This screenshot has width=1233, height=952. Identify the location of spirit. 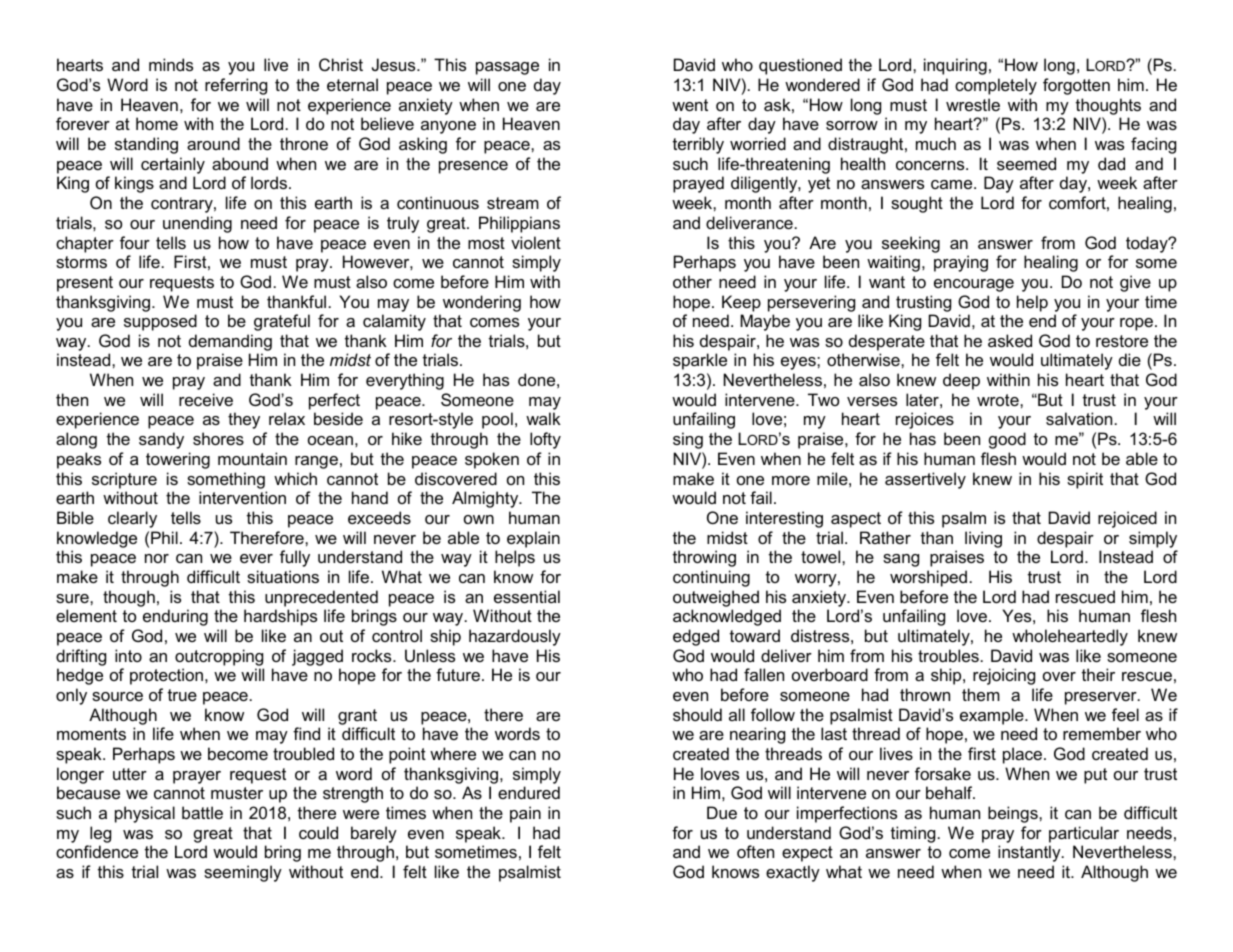
(1085, 480).
